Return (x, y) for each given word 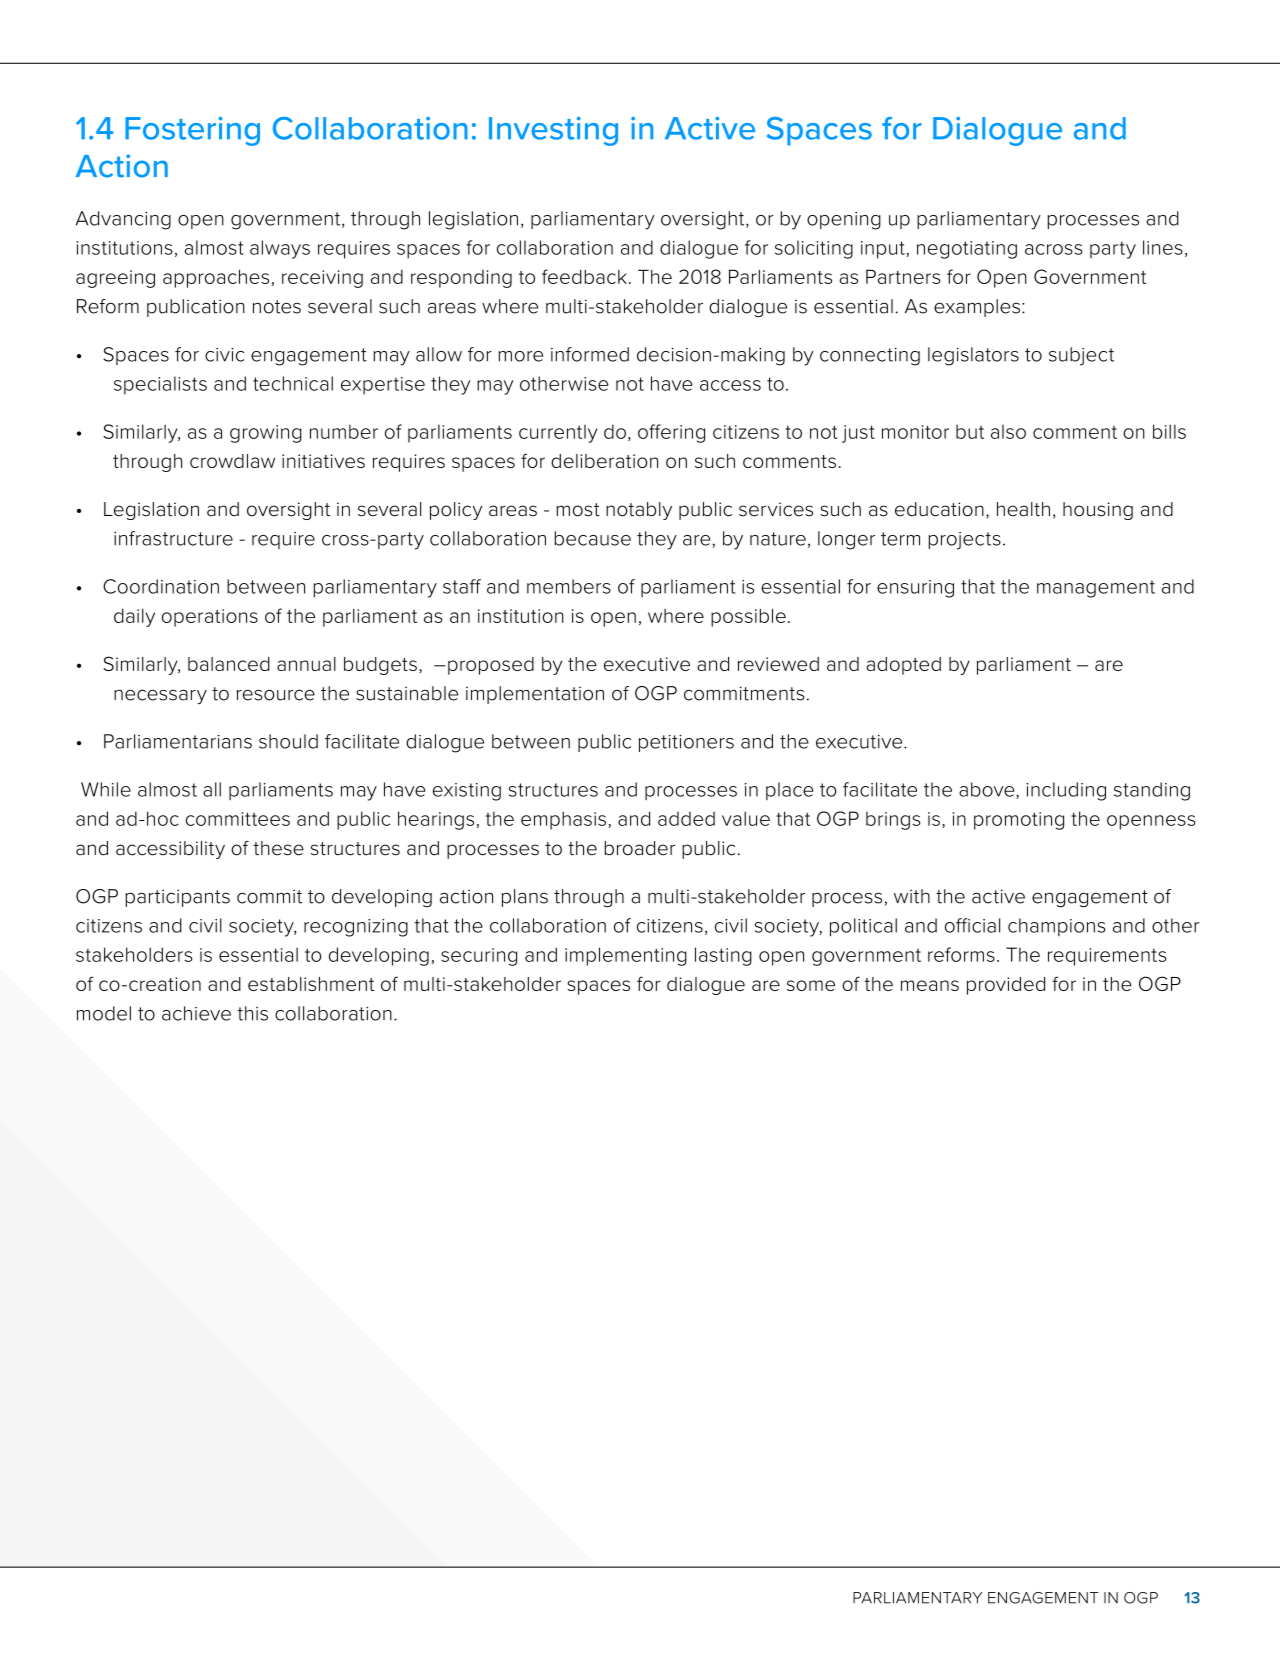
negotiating (967, 250)
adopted (903, 666)
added (686, 818)
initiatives (323, 461)
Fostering (192, 131)
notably (639, 511)
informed (590, 354)
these (278, 848)
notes (277, 307)
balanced (229, 664)
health (1023, 509)
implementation (535, 695)
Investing (553, 131)
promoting (1019, 821)
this (252, 1013)
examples (977, 308)
